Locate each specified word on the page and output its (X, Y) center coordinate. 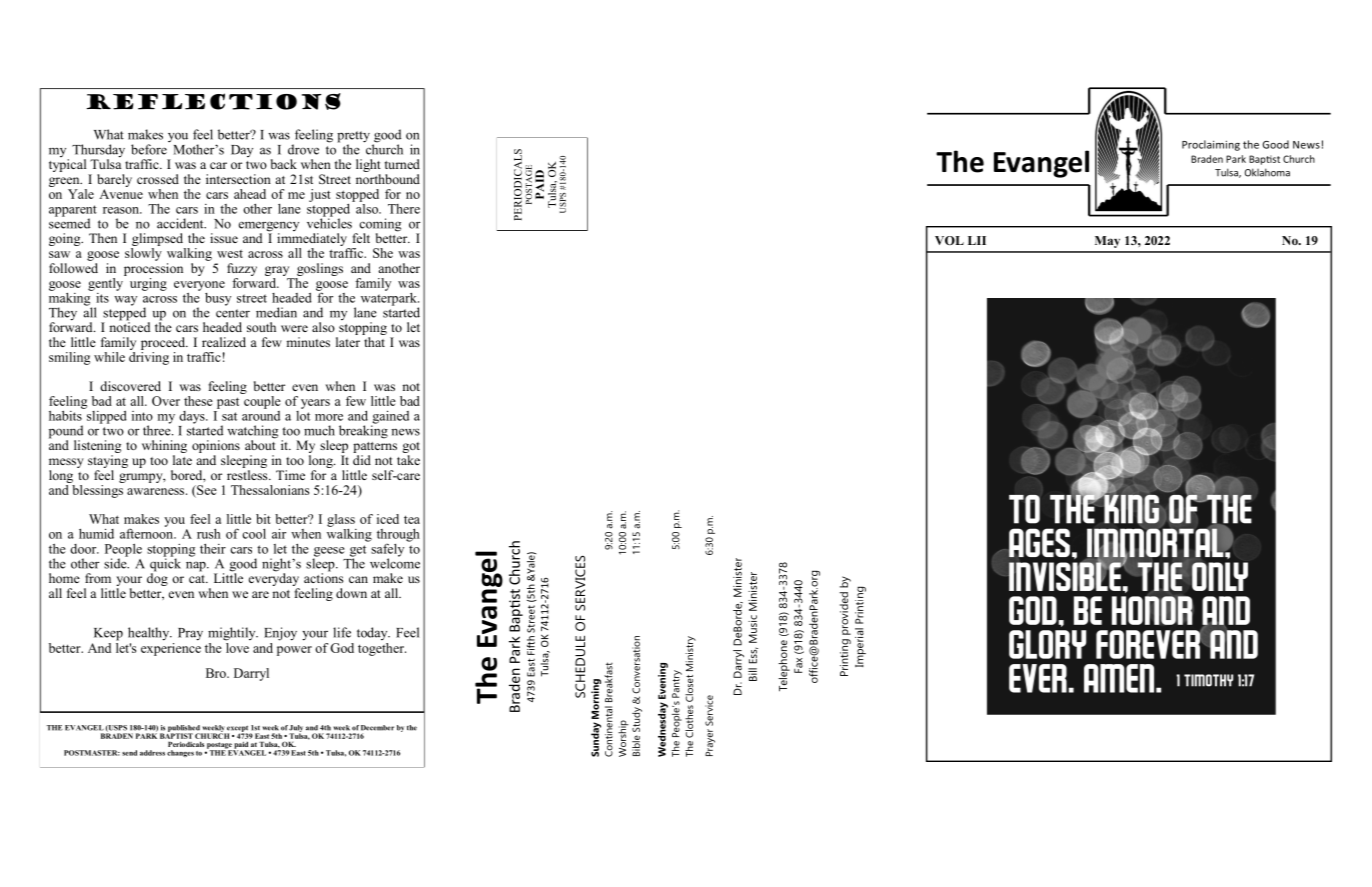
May (1107, 242)
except (237, 729)
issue (224, 238)
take (408, 460)
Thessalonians (270, 490)
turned (402, 164)
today (373, 633)
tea (412, 519)
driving (149, 357)
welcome (395, 562)
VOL (949, 240)
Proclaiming (1211, 145)
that (374, 342)
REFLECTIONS (214, 101)
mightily (233, 634)
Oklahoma (1267, 172)
